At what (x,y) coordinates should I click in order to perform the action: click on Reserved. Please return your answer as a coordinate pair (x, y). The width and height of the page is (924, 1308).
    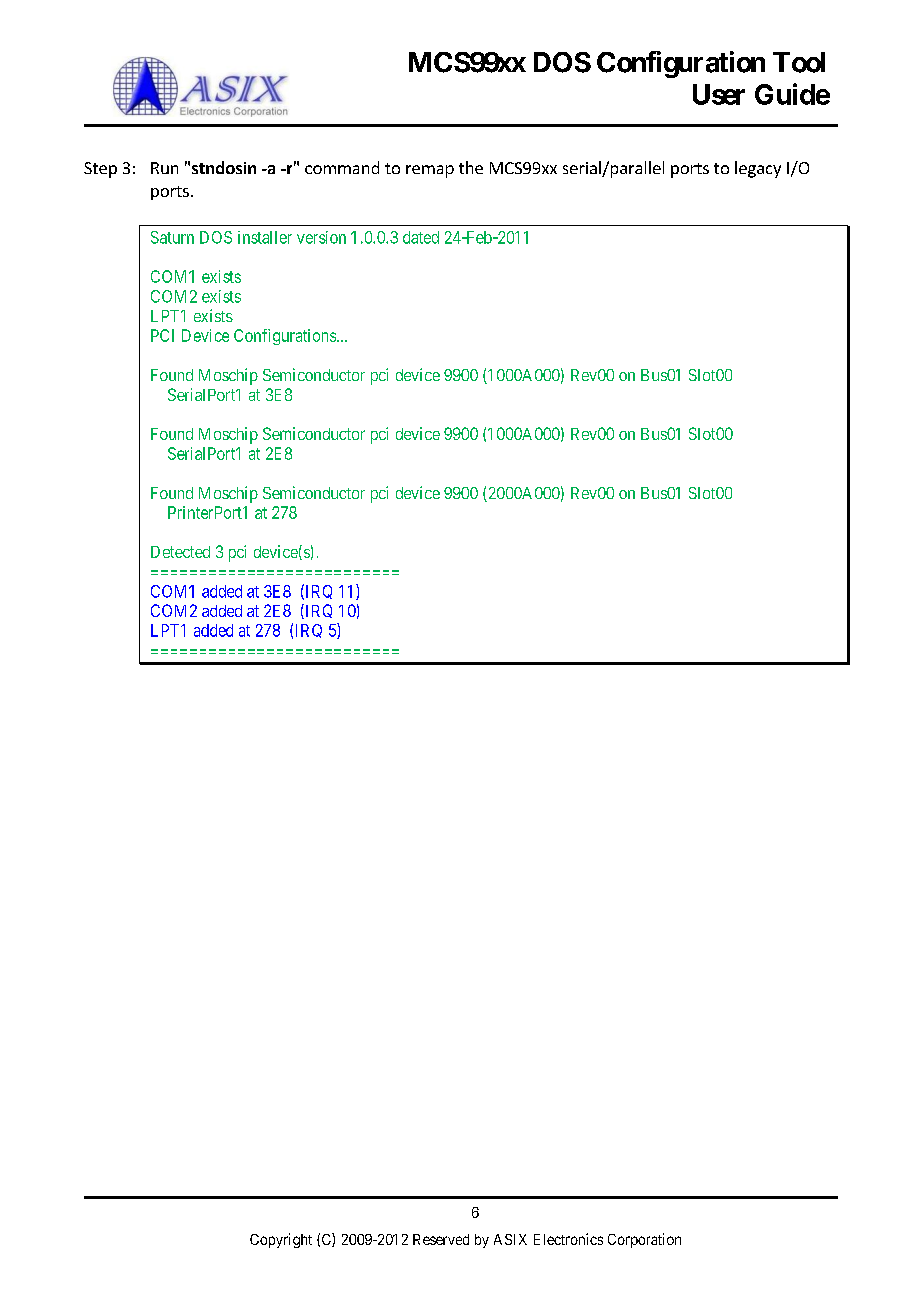
    Looking at the image, I should click on (441, 1239).
